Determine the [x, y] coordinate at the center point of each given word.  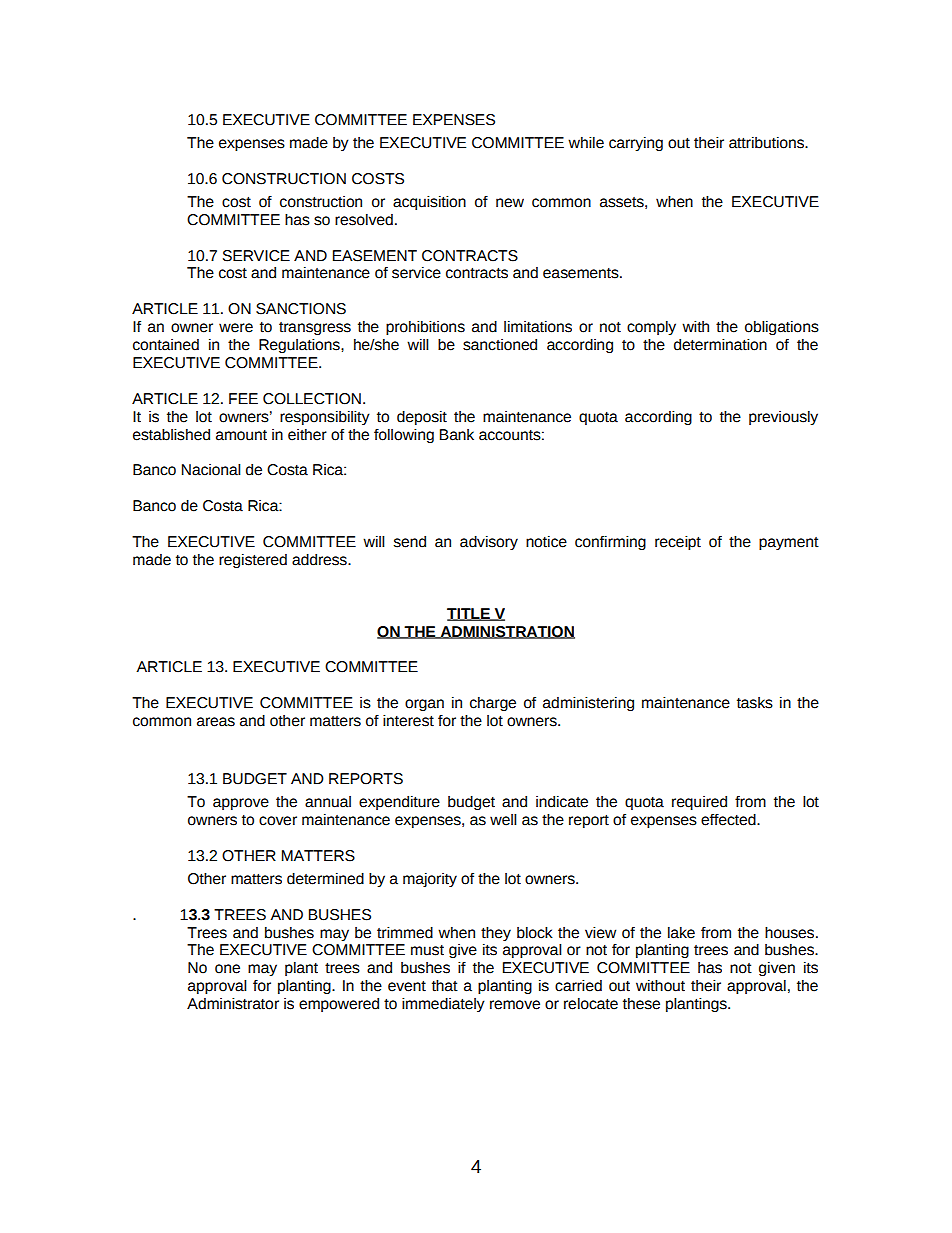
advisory [489, 542]
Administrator [233, 1003]
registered [253, 561]
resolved [364, 220]
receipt [678, 542]
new [510, 203]
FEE [243, 398]
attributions [768, 143]
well [503, 819]
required [699, 803]
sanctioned [500, 345]
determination [720, 344]
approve [241, 804]
